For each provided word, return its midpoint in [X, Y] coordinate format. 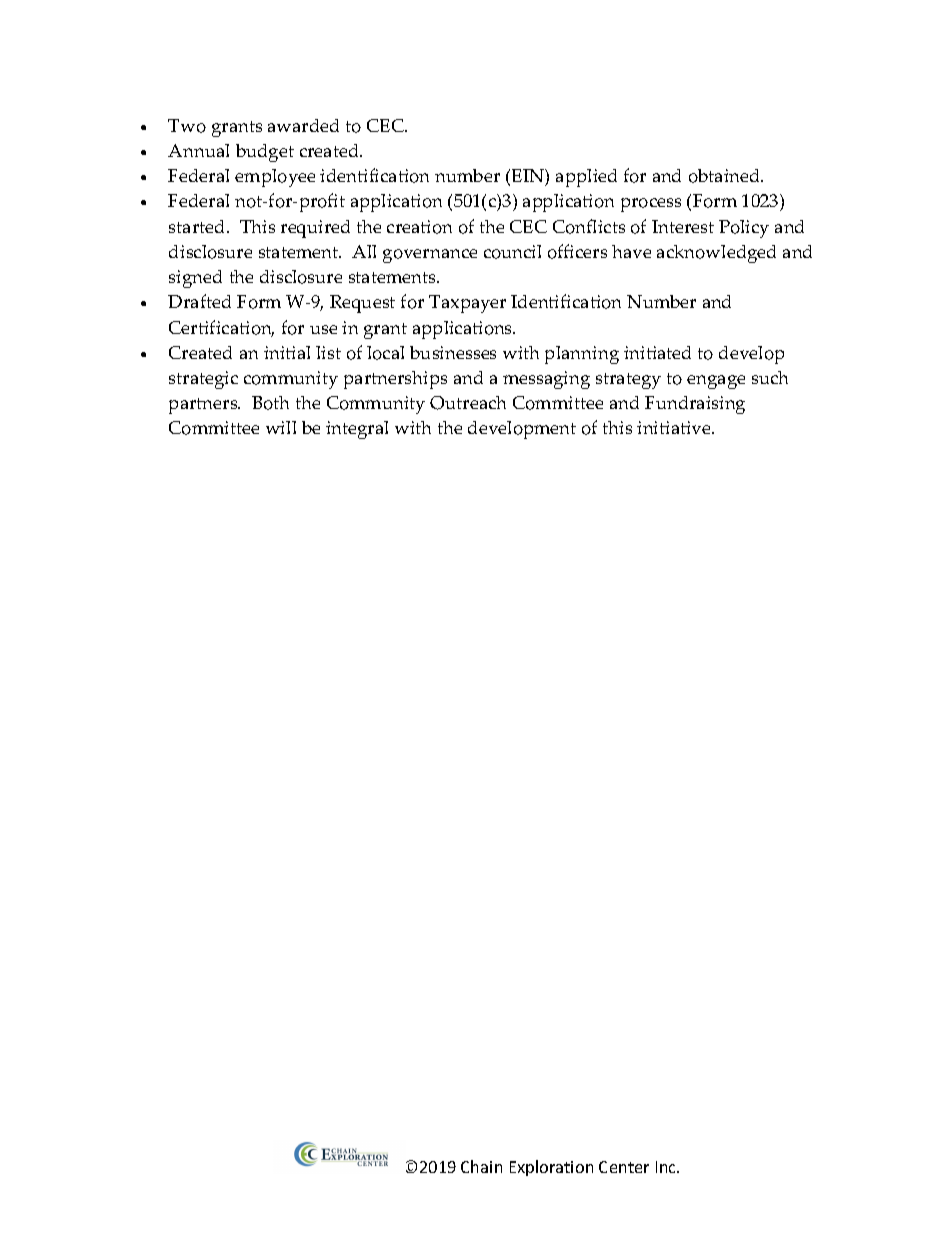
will [281, 427]
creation [419, 227]
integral [357, 430]
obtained [725, 176]
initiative [675, 427]
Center [624, 1167]
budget [265, 153]
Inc [667, 1167]
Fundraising [695, 405]
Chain [481, 1166]
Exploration [551, 1168]
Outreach [468, 403]
